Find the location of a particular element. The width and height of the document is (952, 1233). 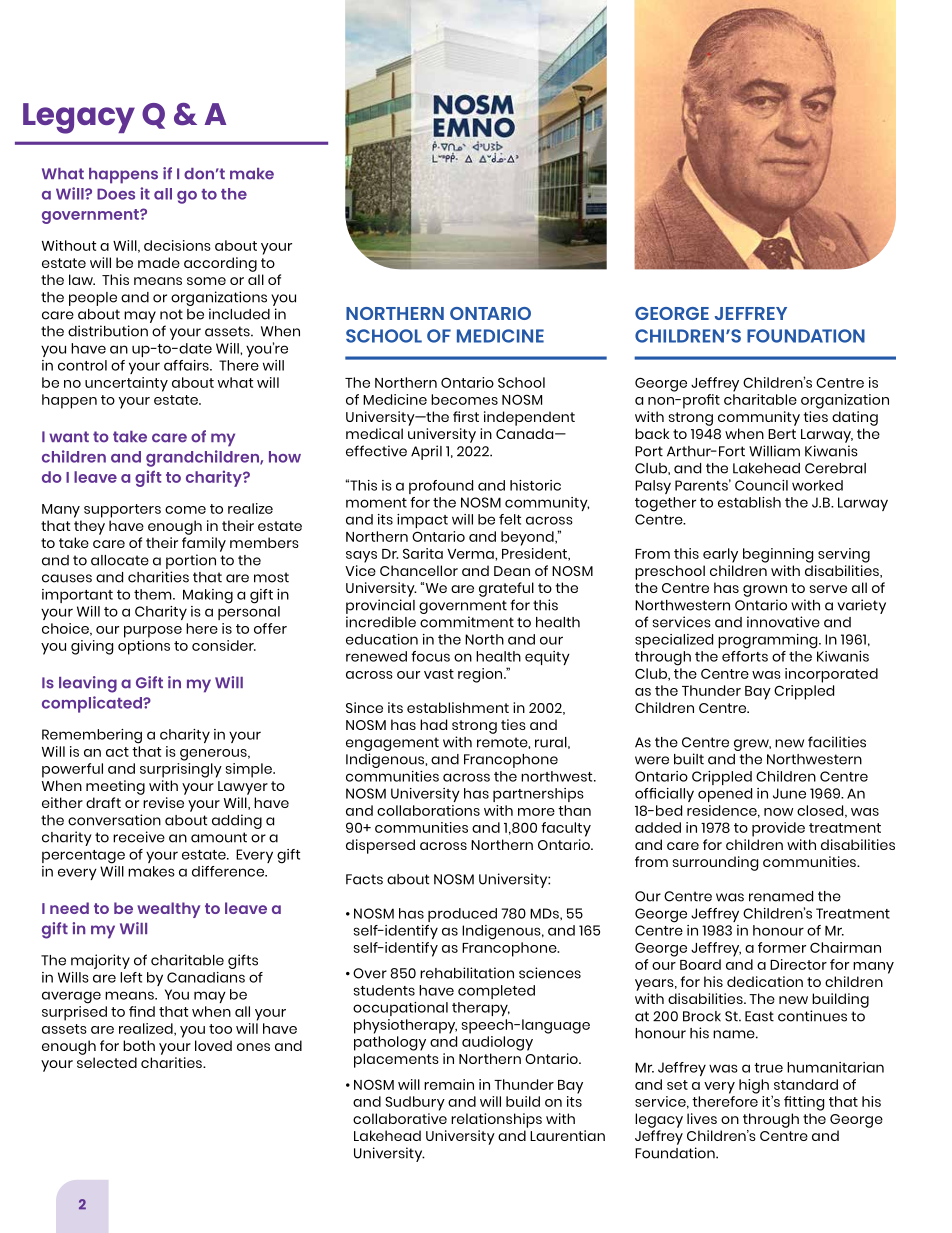

decisions is located at coordinates (177, 245).
